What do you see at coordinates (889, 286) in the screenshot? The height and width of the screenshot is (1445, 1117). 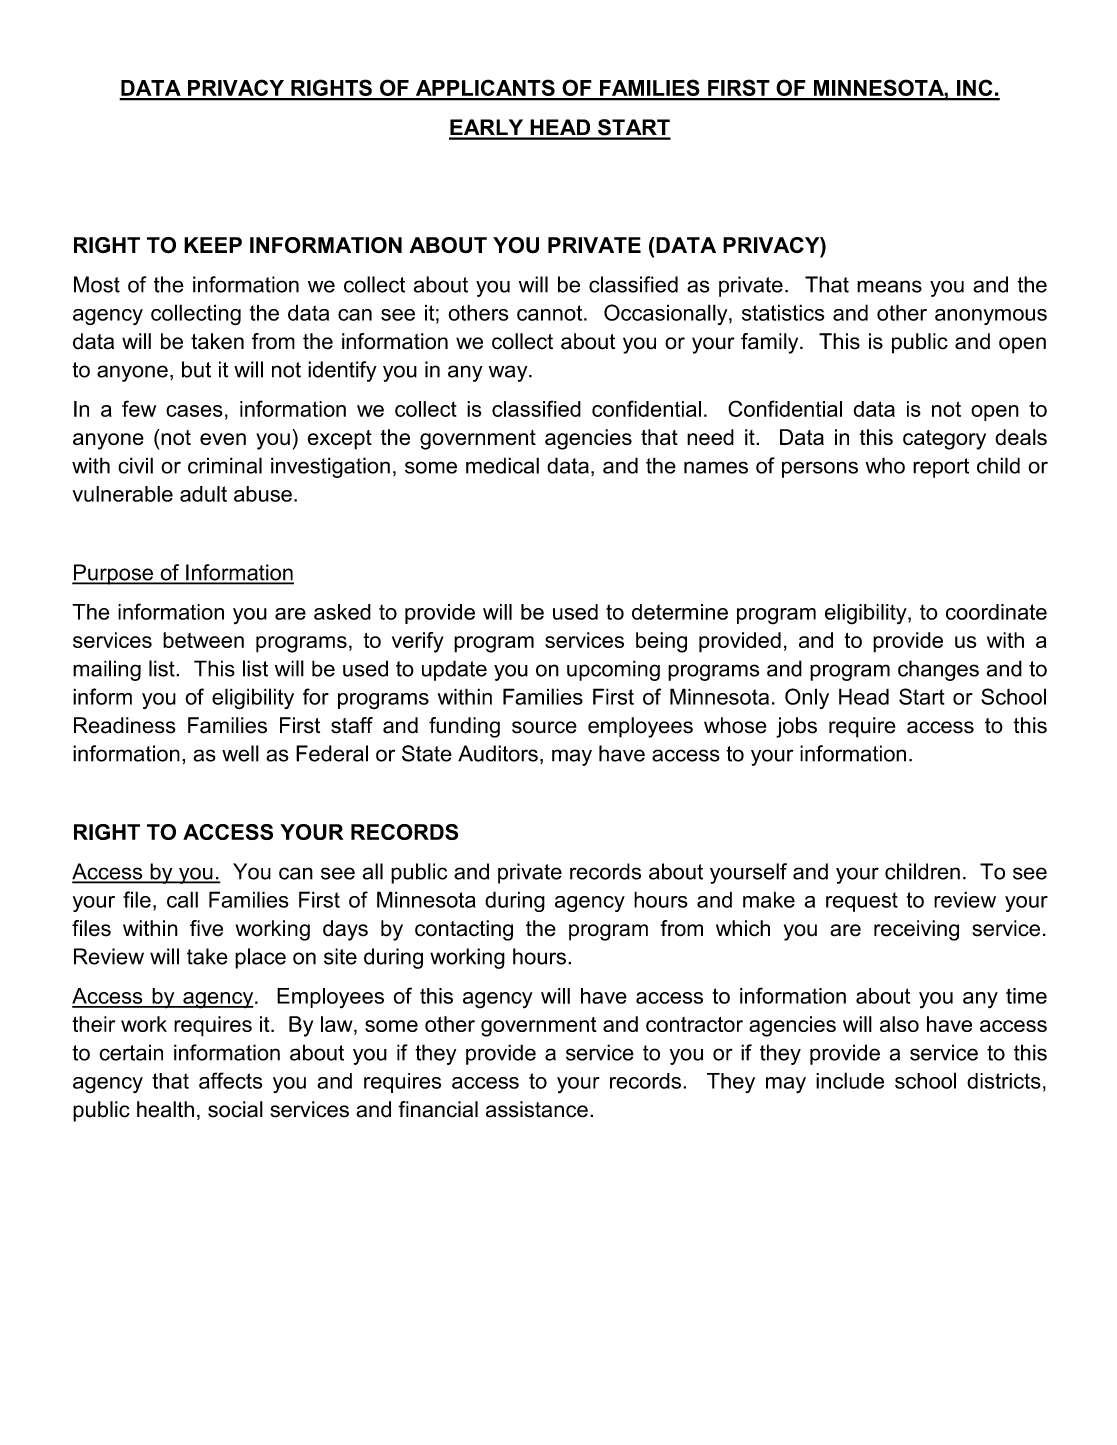 I see `means` at bounding box center [889, 286].
